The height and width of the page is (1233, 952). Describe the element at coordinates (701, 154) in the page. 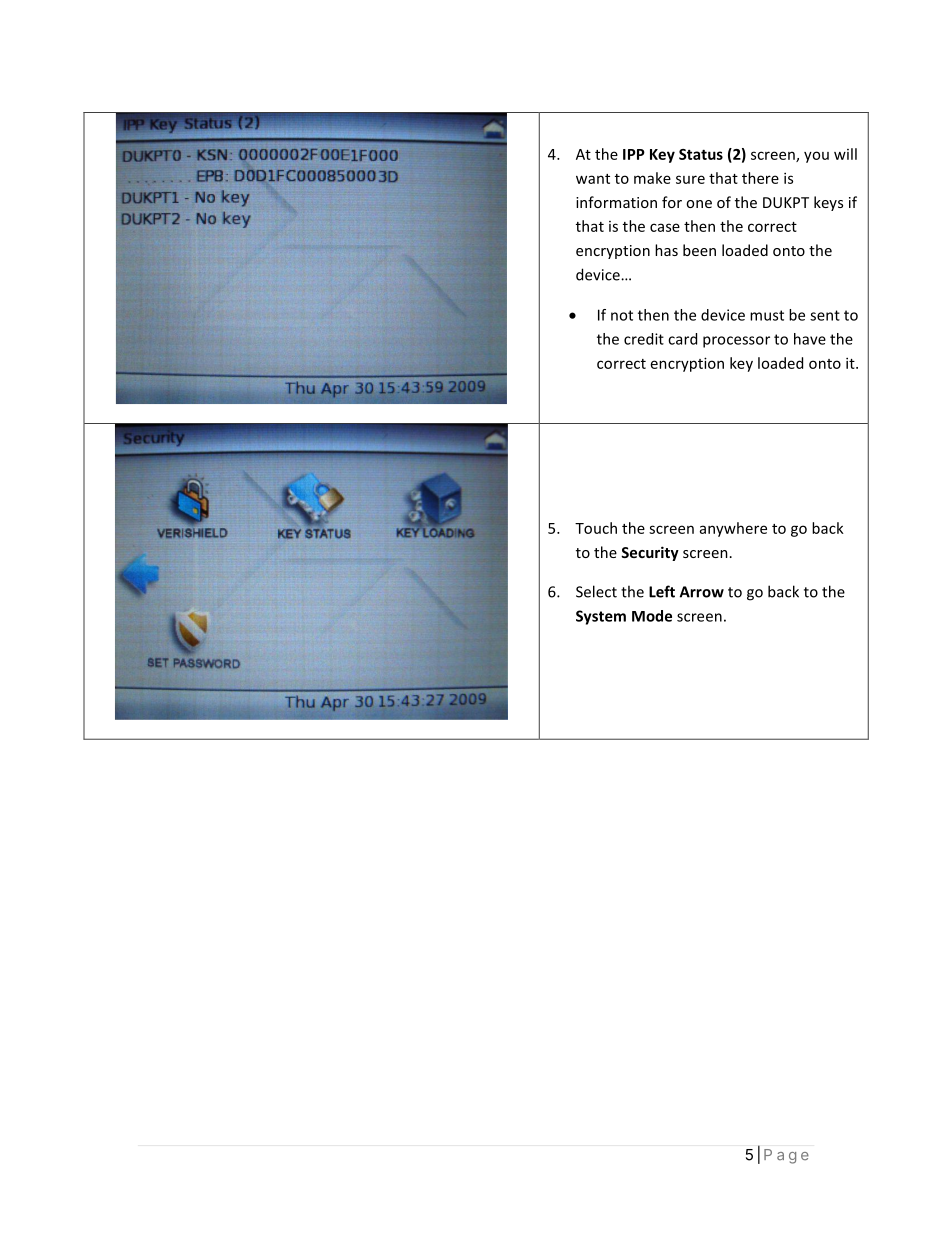

I see `Status` at that location.
